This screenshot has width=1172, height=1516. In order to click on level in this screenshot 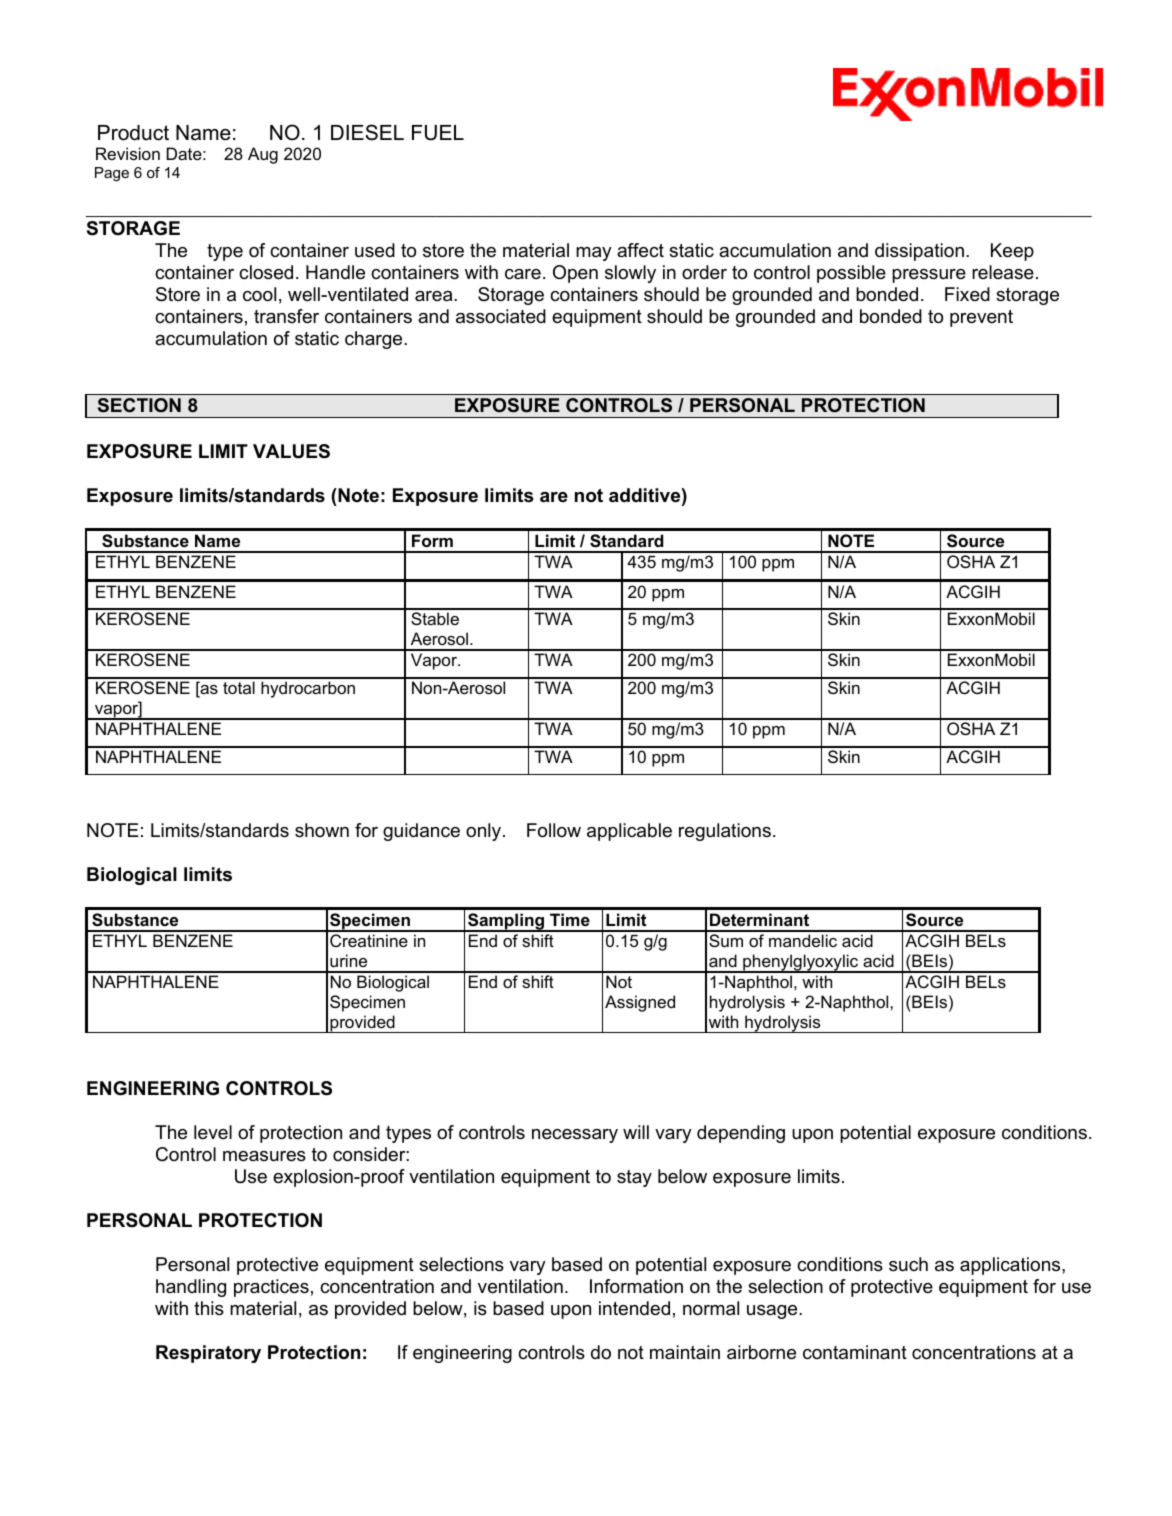, I will do `click(213, 1132)`.
